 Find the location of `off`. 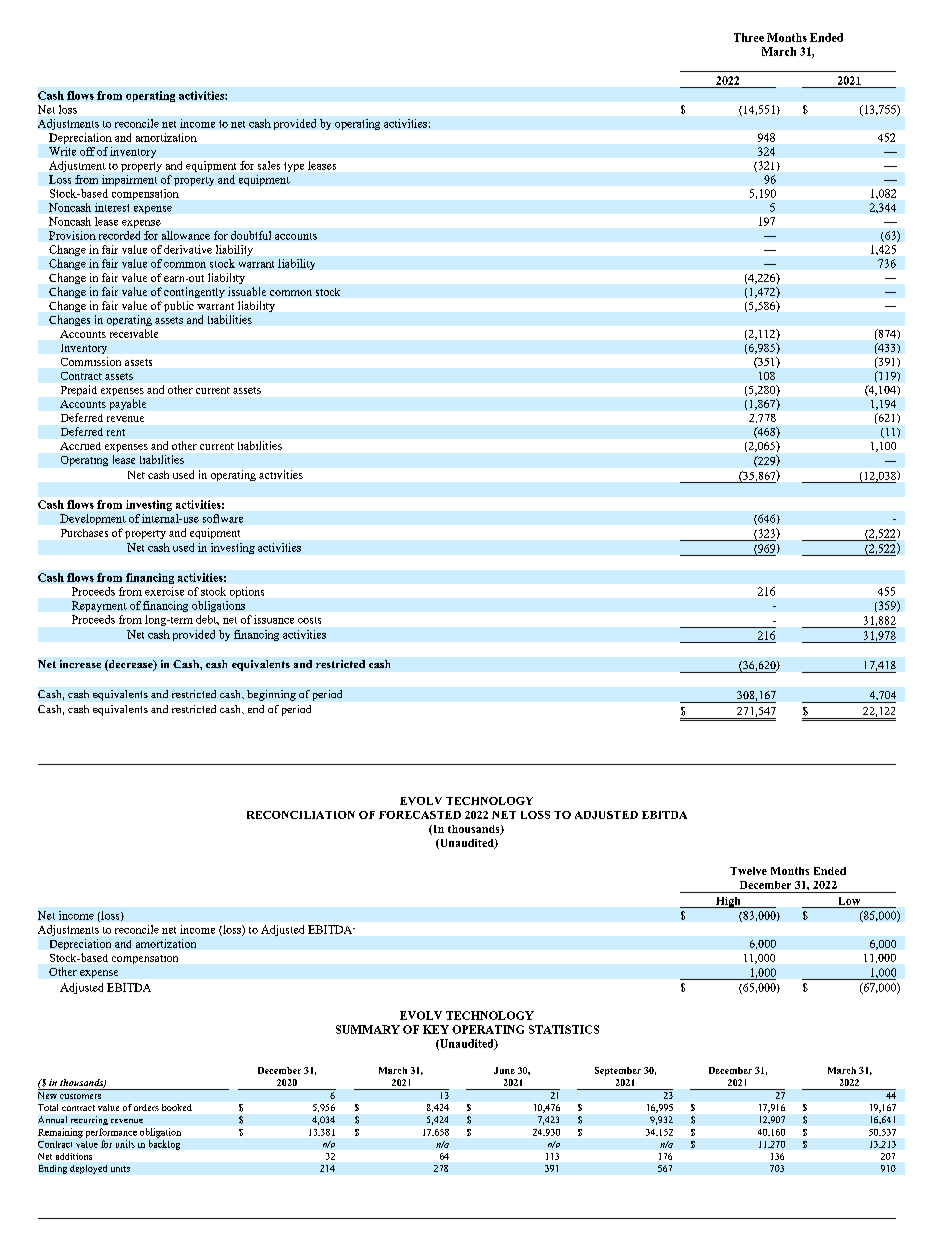

off is located at coordinates (87, 151).
